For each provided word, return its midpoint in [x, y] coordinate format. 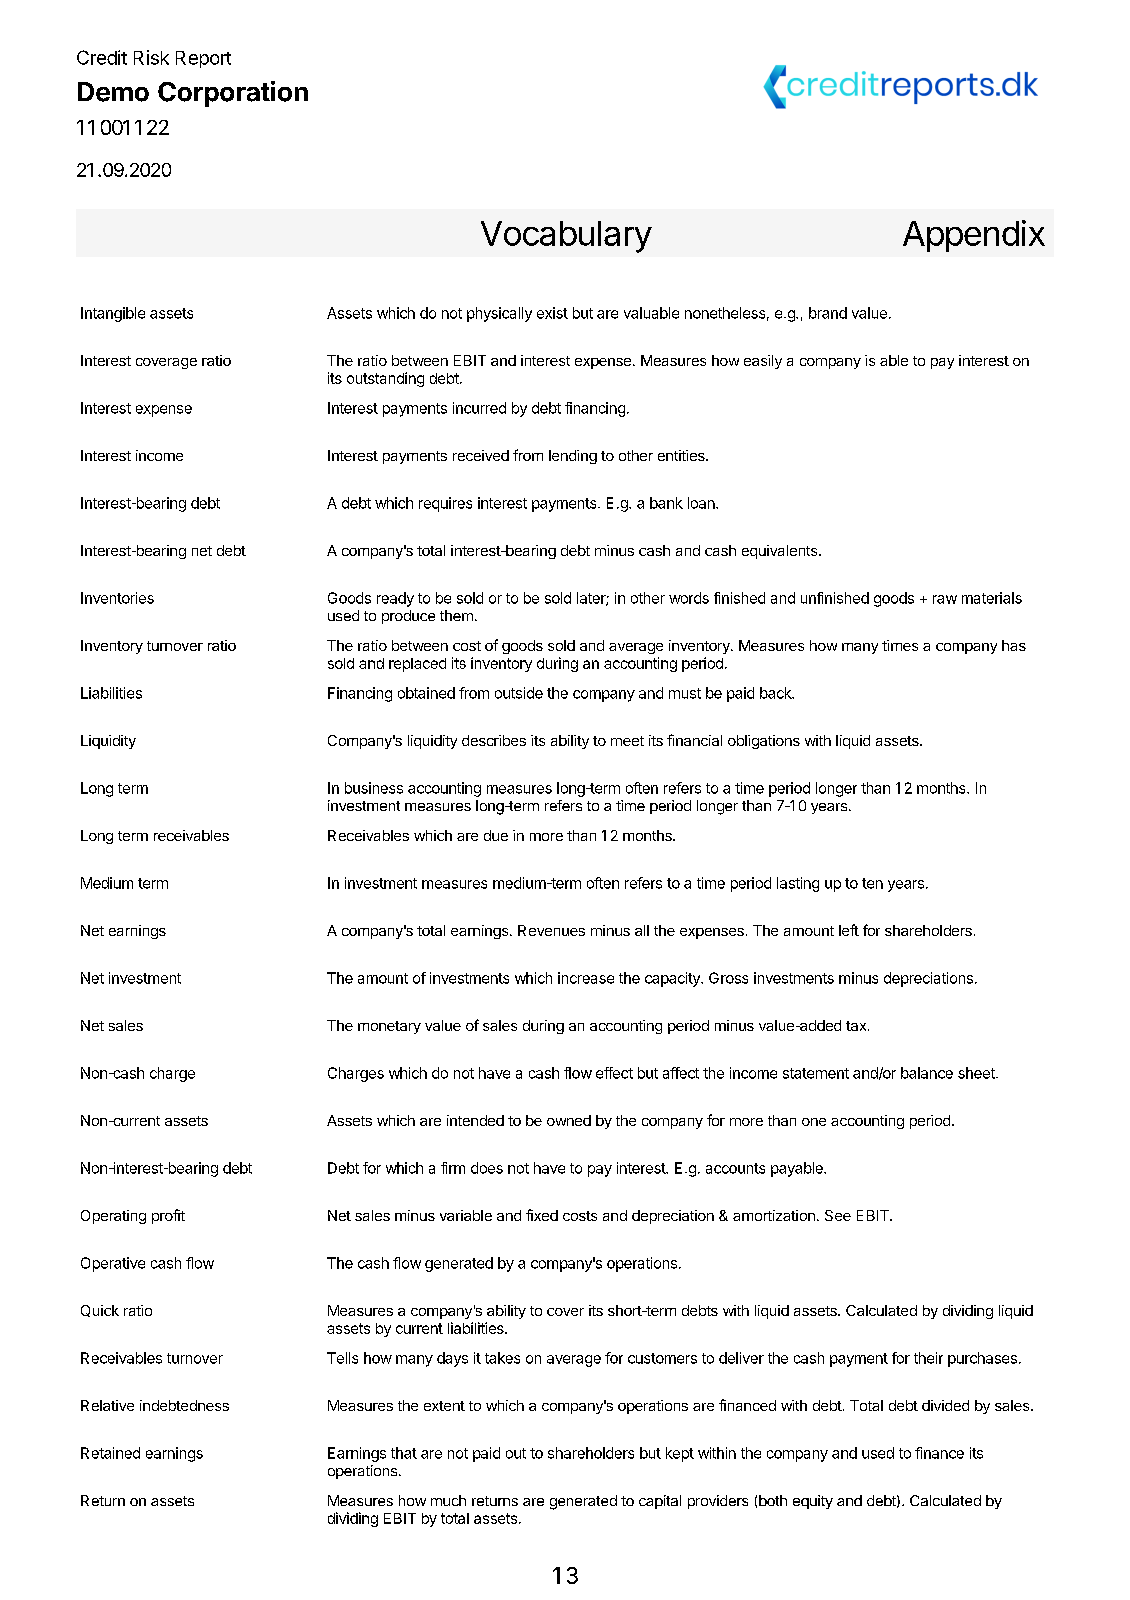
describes [494, 740]
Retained [110, 1453]
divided [945, 1405]
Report [203, 59]
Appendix [974, 236]
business [374, 788]
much [448, 1500]
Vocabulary [566, 237]
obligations [764, 742]
